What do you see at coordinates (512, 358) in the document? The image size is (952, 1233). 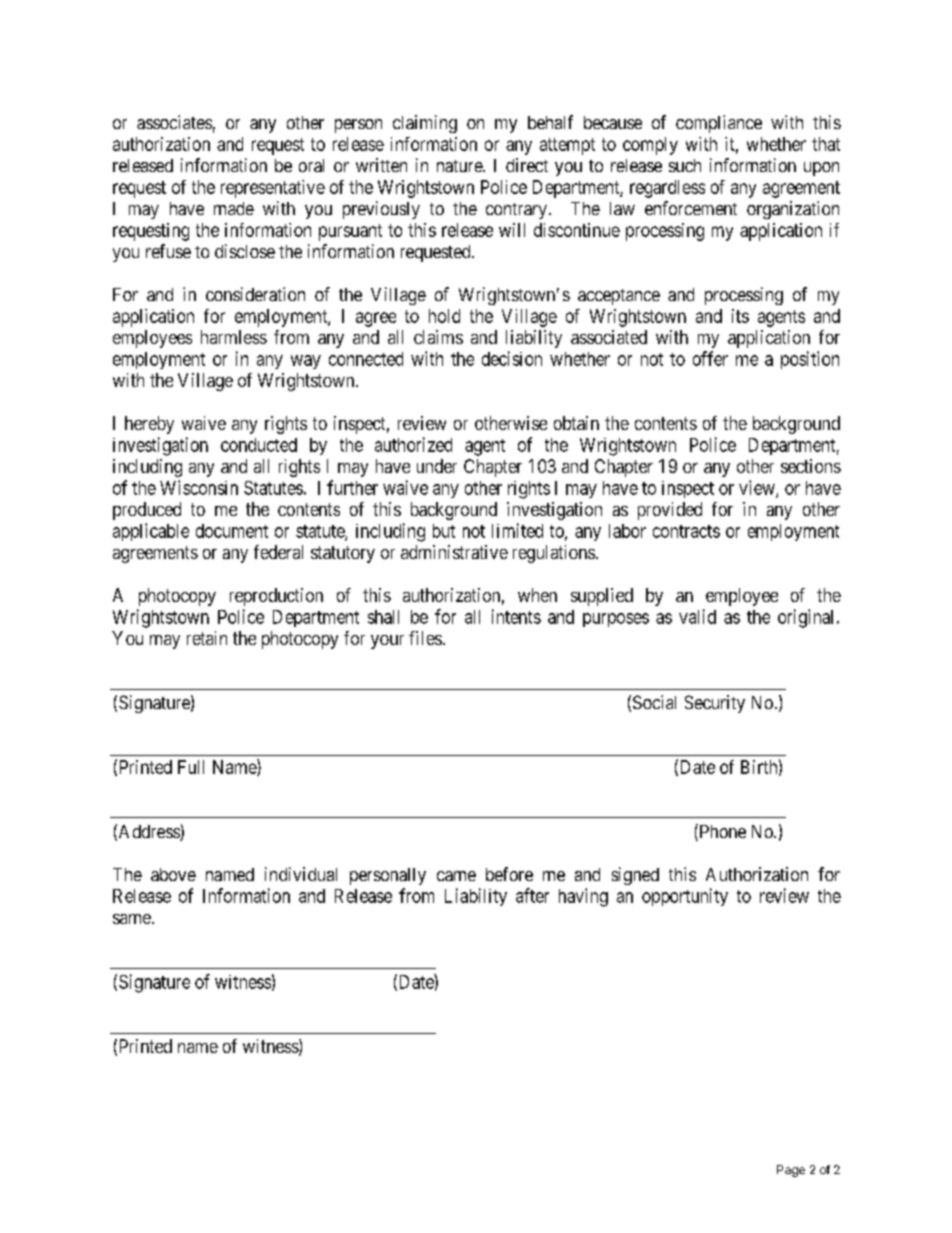 I see `decision` at bounding box center [512, 358].
